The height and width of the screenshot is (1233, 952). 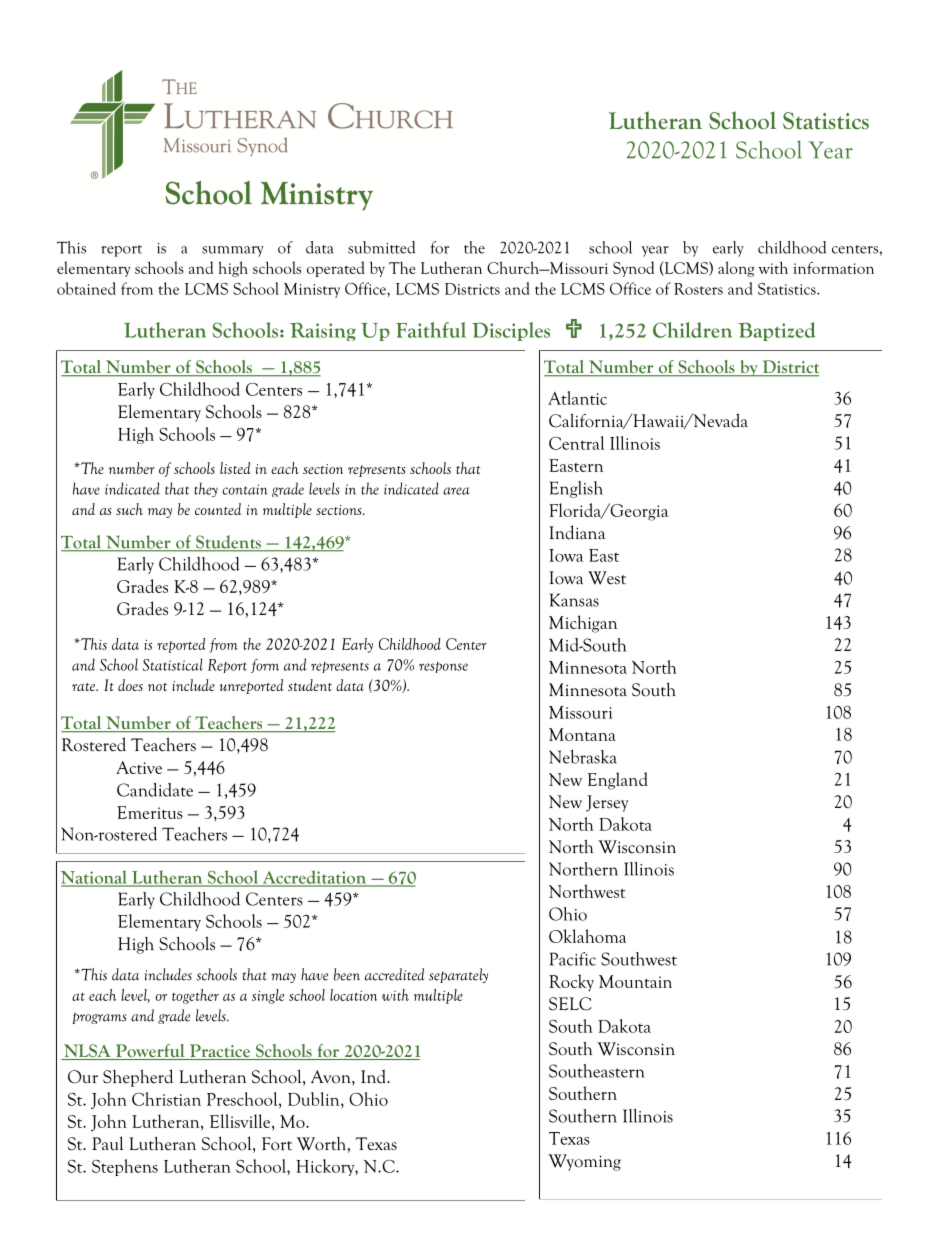 What do you see at coordinates (443, 667) in the screenshot?
I see `response` at bounding box center [443, 667].
